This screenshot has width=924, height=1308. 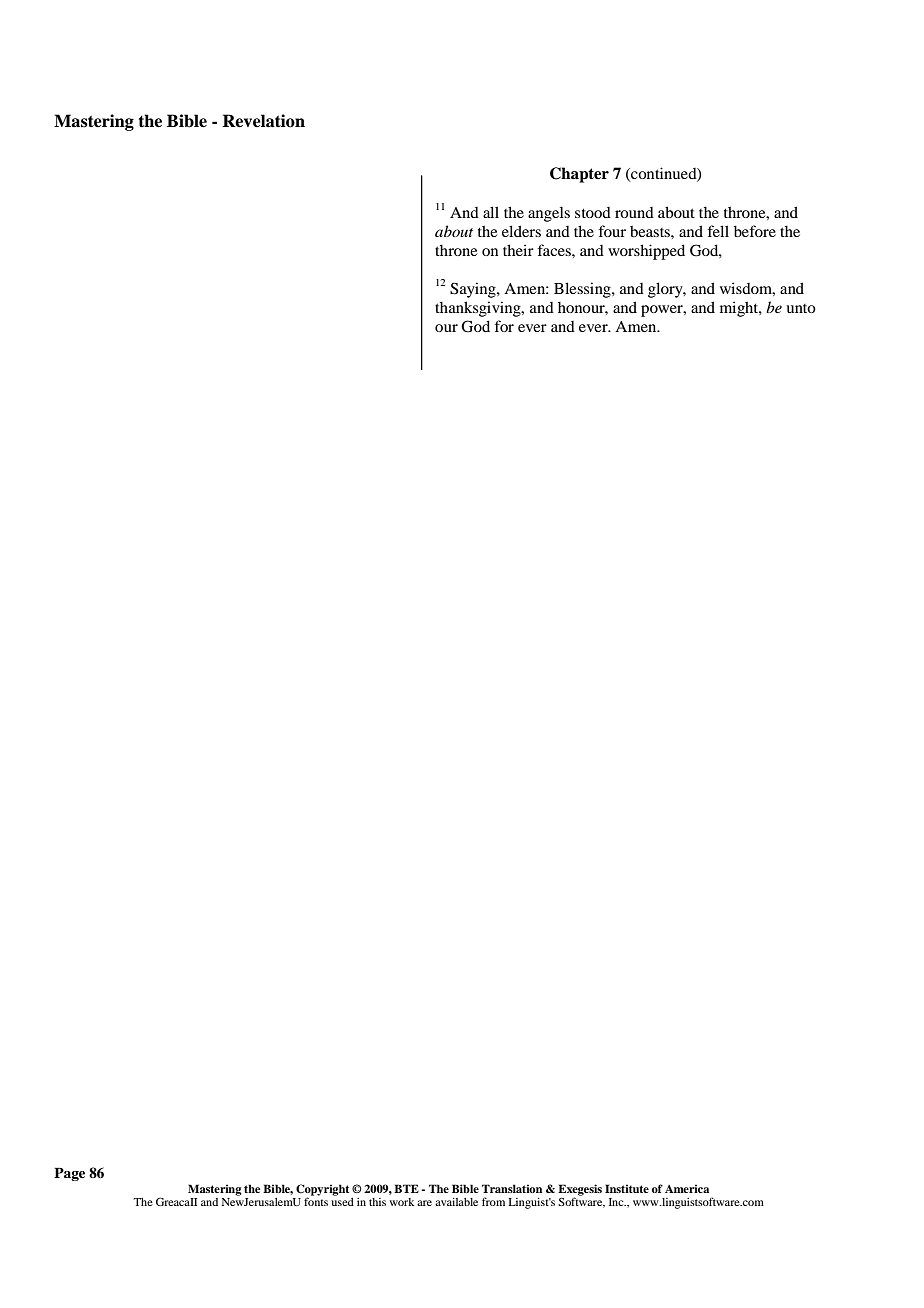 What do you see at coordinates (69, 1174) in the screenshot?
I see `Page` at bounding box center [69, 1174].
